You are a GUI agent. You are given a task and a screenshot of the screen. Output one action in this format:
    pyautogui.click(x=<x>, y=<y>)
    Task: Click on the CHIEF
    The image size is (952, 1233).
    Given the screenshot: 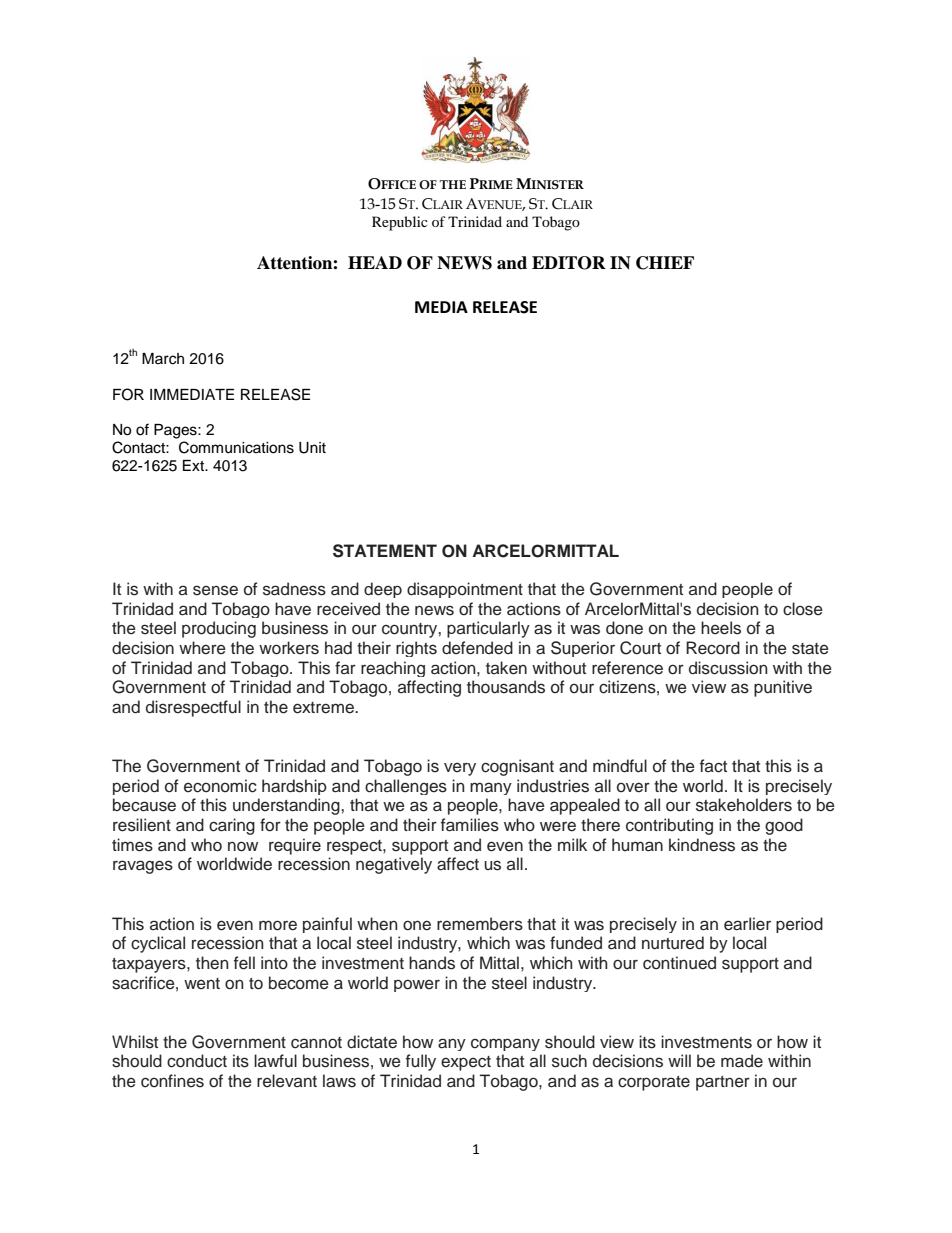 What is the action you would take?
    pyautogui.click(x=665, y=263)
